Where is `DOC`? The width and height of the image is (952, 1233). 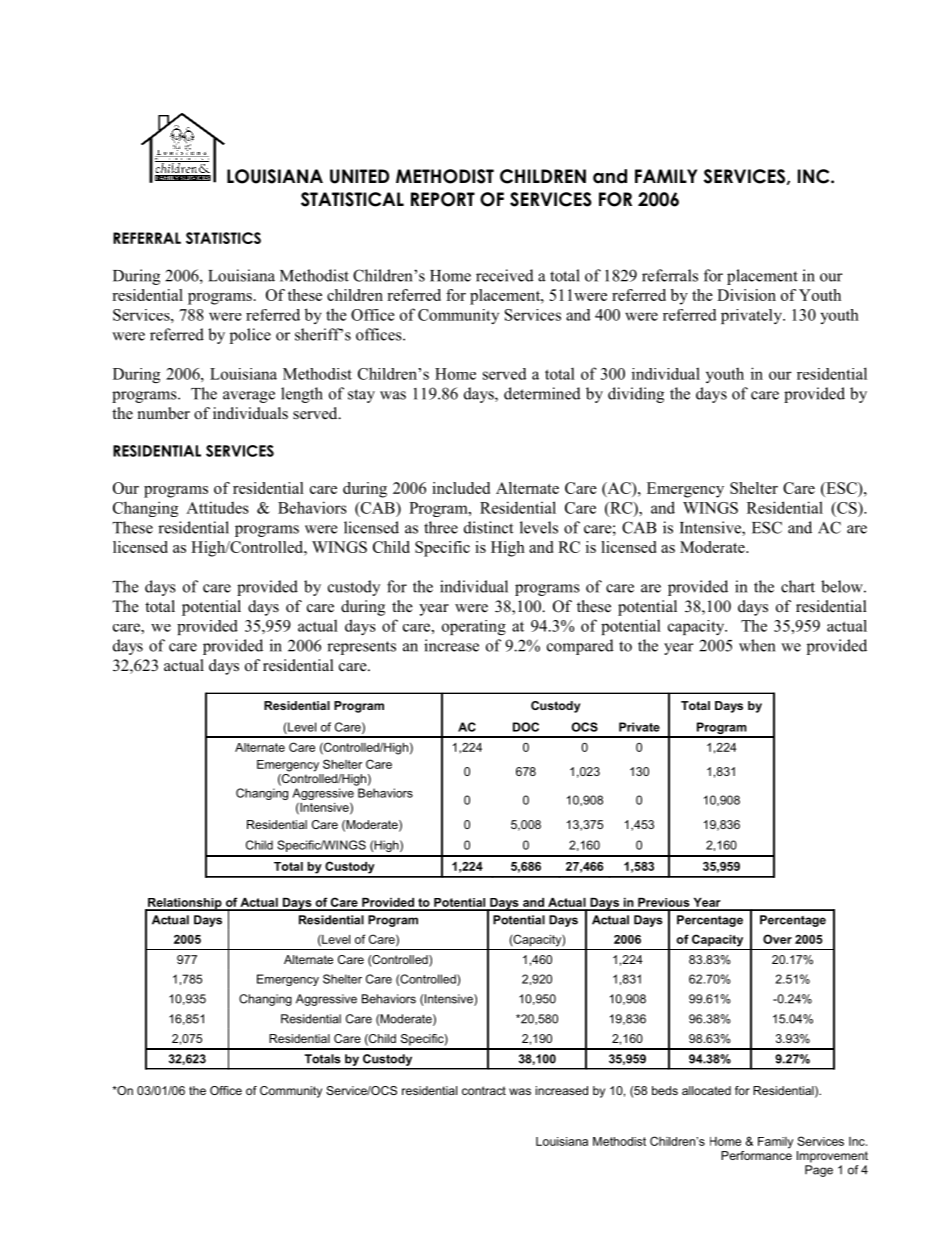 DOC is located at coordinates (526, 727).
